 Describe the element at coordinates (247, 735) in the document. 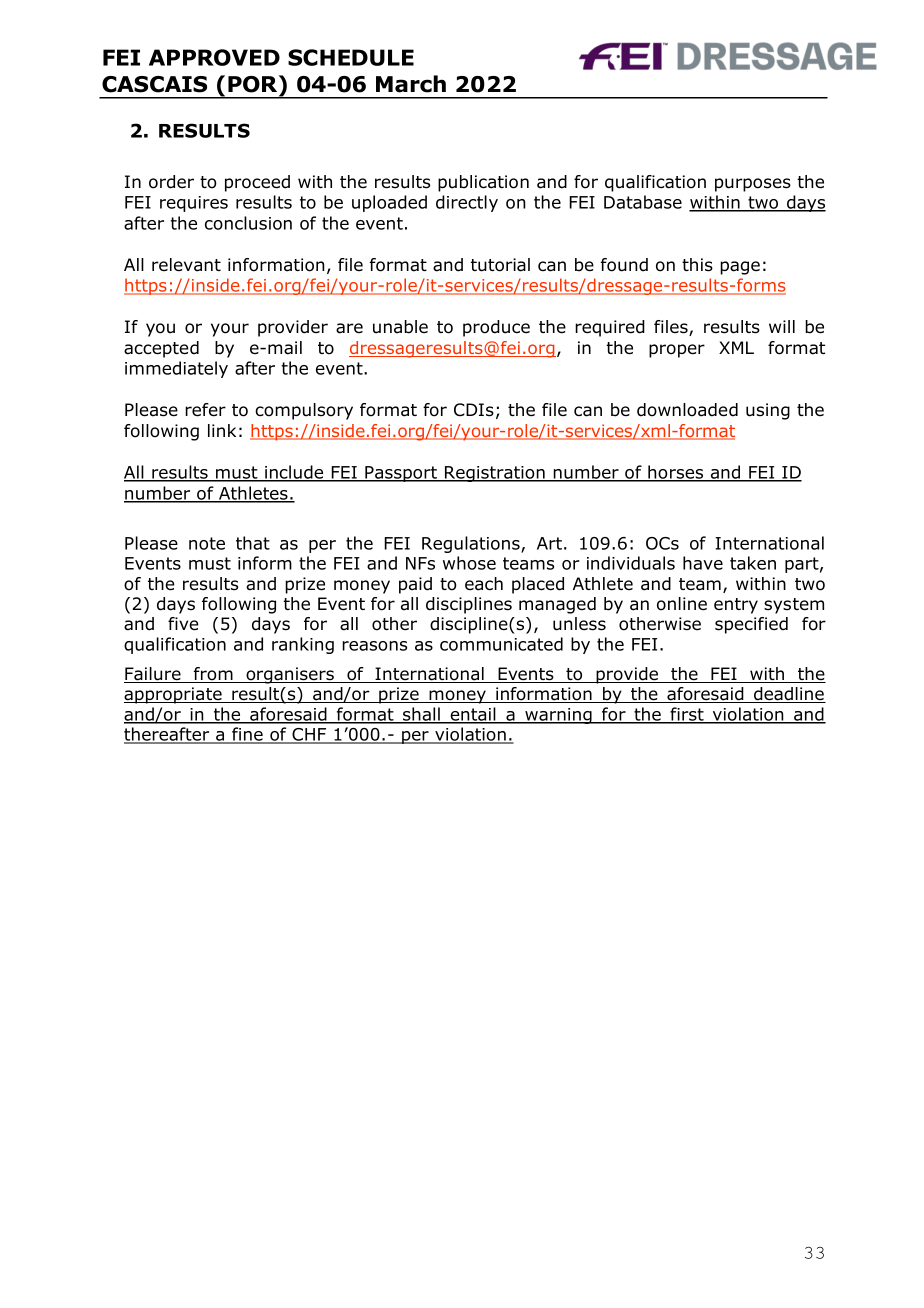

I see `fine` at that location.
